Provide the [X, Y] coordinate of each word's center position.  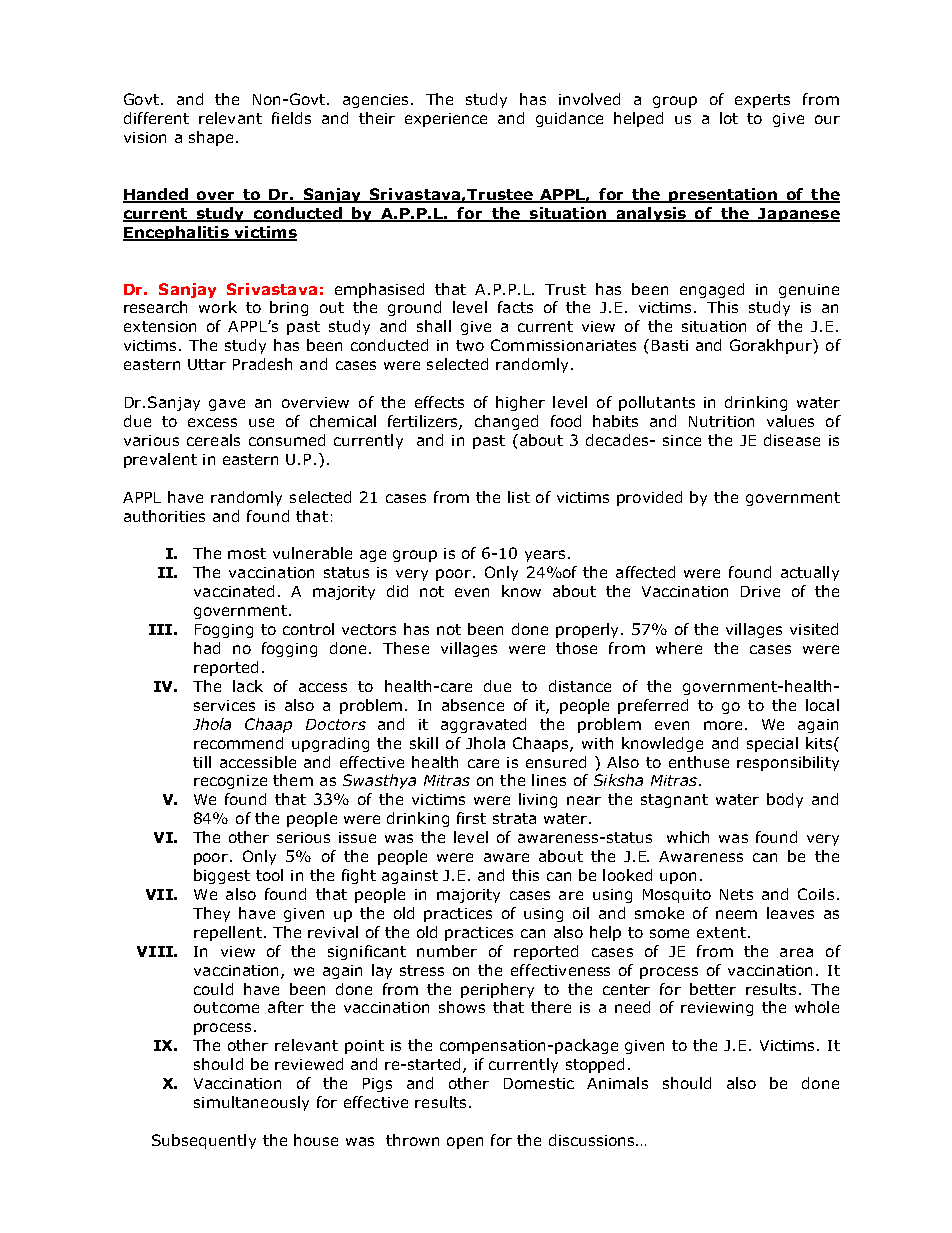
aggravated [483, 725]
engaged [712, 290]
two [470, 345]
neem [736, 914]
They [211, 914]
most [247, 553]
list [519, 497]
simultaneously [251, 1103]
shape [211, 138]
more [723, 725]
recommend [238, 743]
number [447, 951]
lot [729, 118]
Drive [760, 591]
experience [446, 120]
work [218, 307]
